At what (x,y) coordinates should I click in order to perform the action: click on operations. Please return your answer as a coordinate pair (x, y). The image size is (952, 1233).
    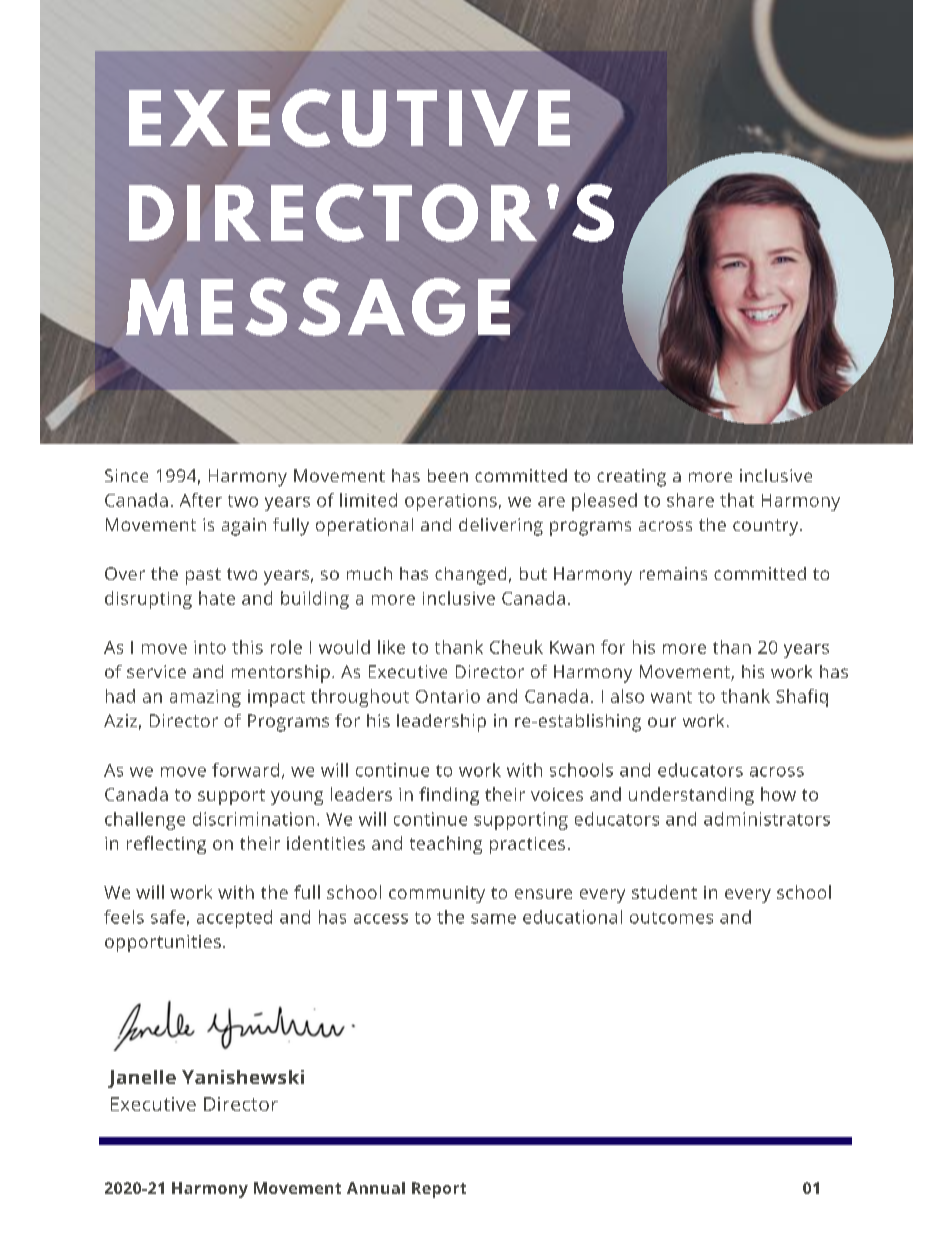
    Looking at the image, I should click on (451, 502).
